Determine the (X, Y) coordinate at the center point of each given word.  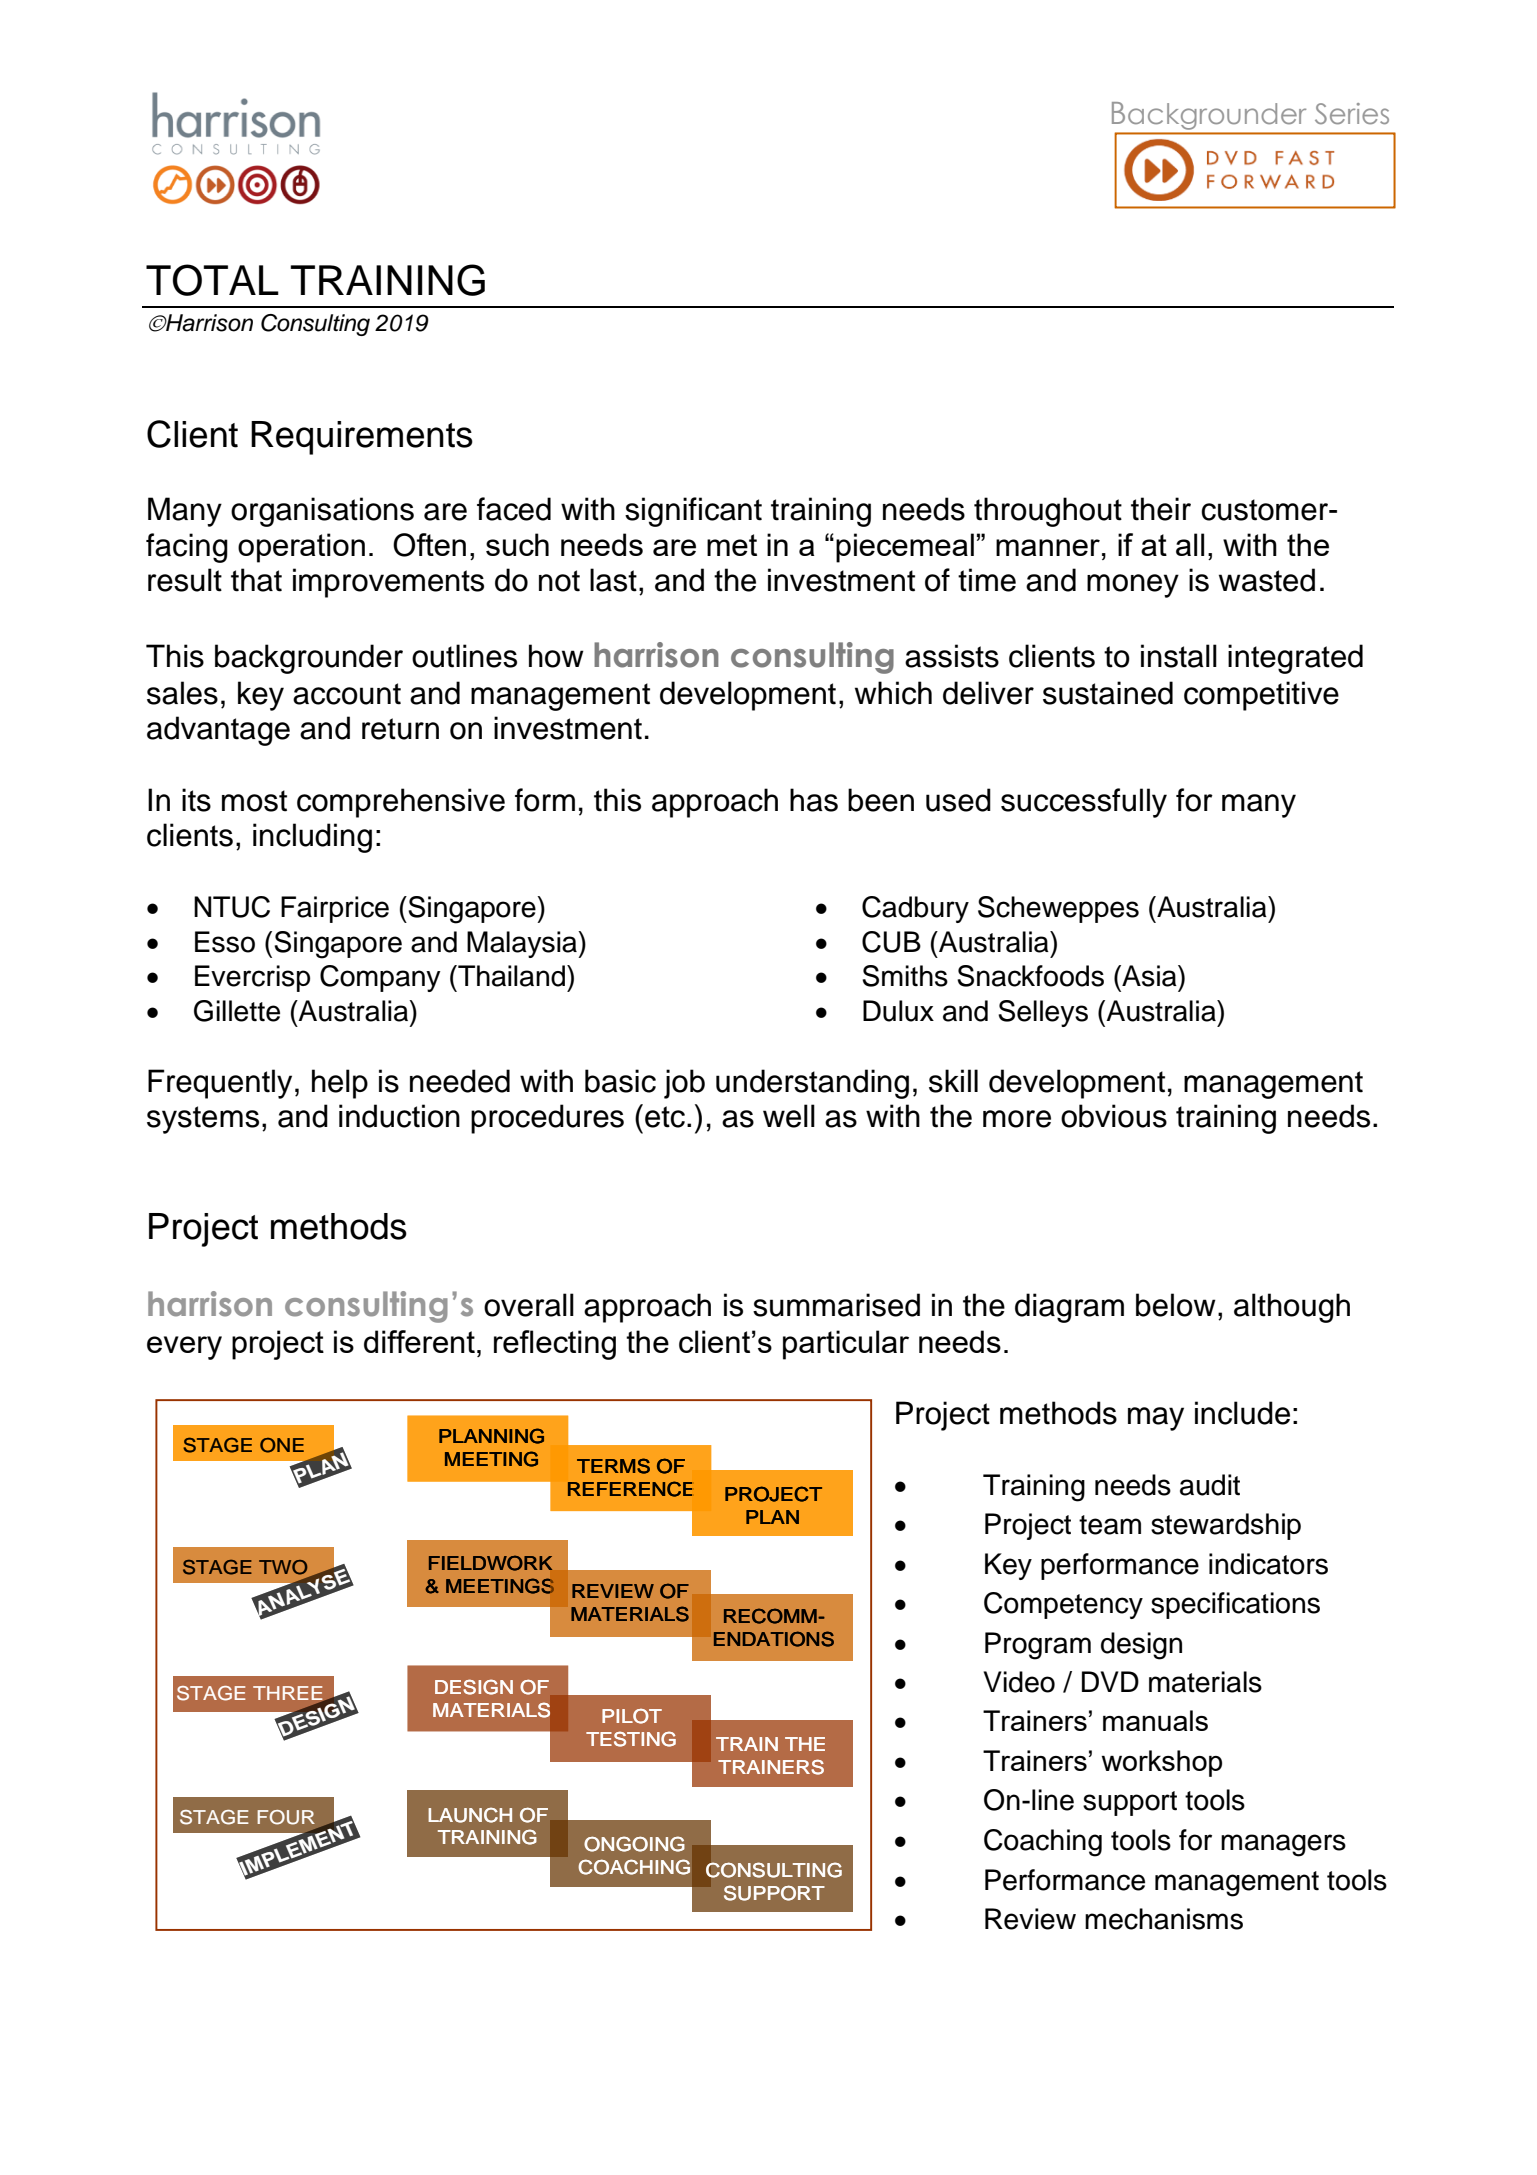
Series (1352, 113)
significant (693, 512)
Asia (1149, 976)
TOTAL (212, 280)
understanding (812, 1084)
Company (380, 978)
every (184, 1348)
